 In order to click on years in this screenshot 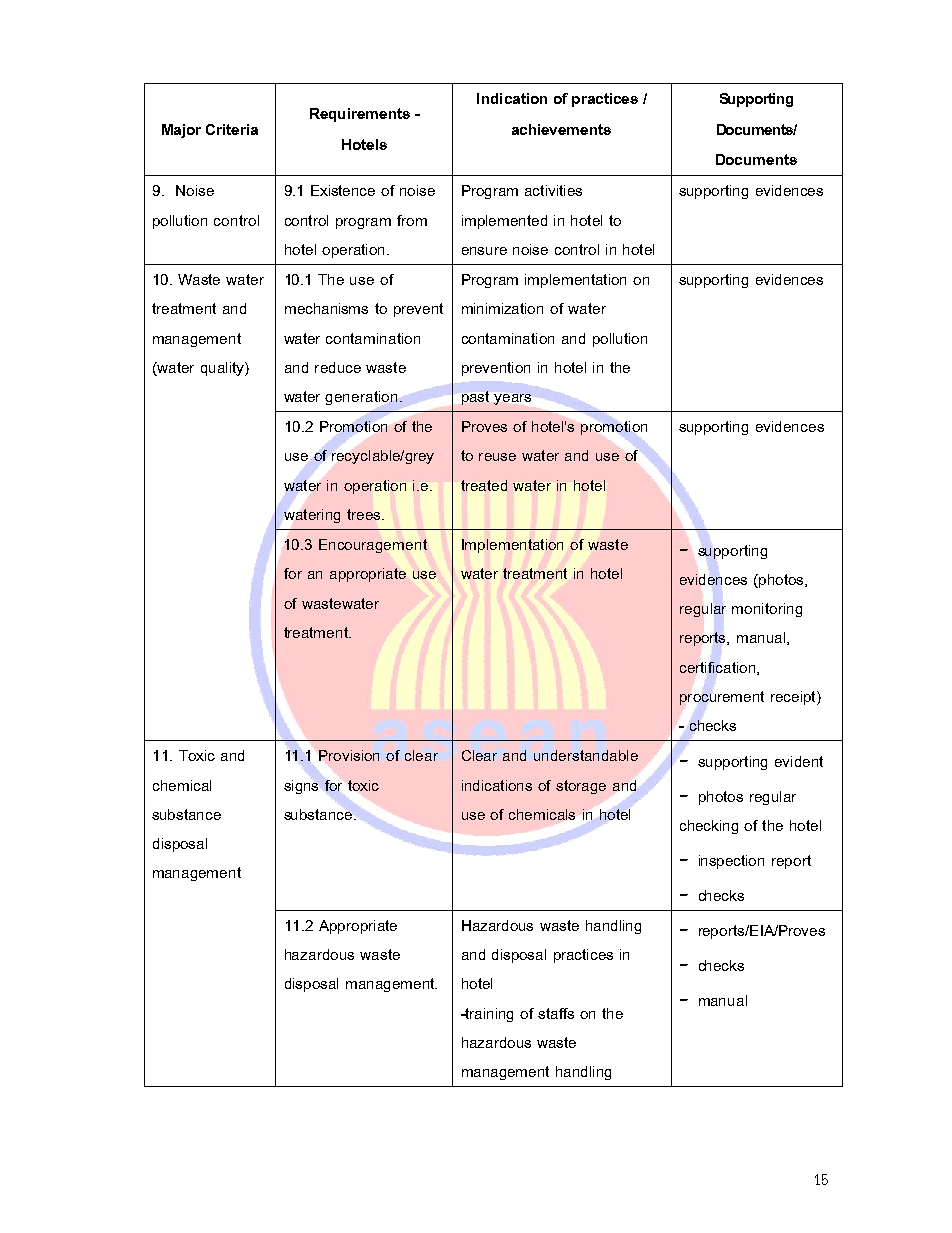, I will do `click(512, 399)`.
